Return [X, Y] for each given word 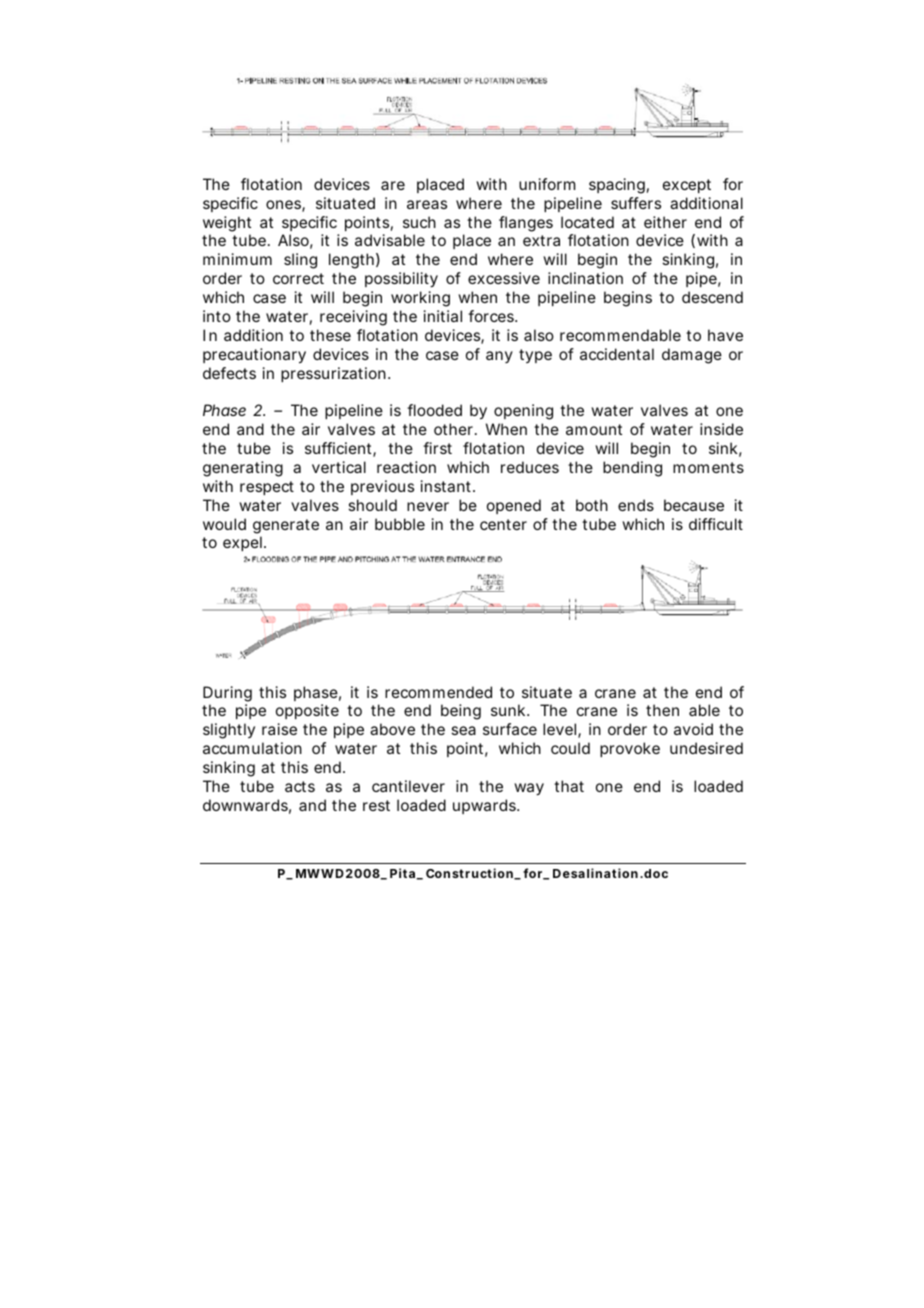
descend [712, 297]
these [330, 335]
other [455, 429]
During [227, 694]
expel [244, 543]
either [665, 222]
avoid [693, 729]
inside [721, 429]
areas [427, 204]
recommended [438, 692]
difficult [716, 524]
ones [285, 206]
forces [492, 316]
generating [243, 469]
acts [300, 786]
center [503, 524]
